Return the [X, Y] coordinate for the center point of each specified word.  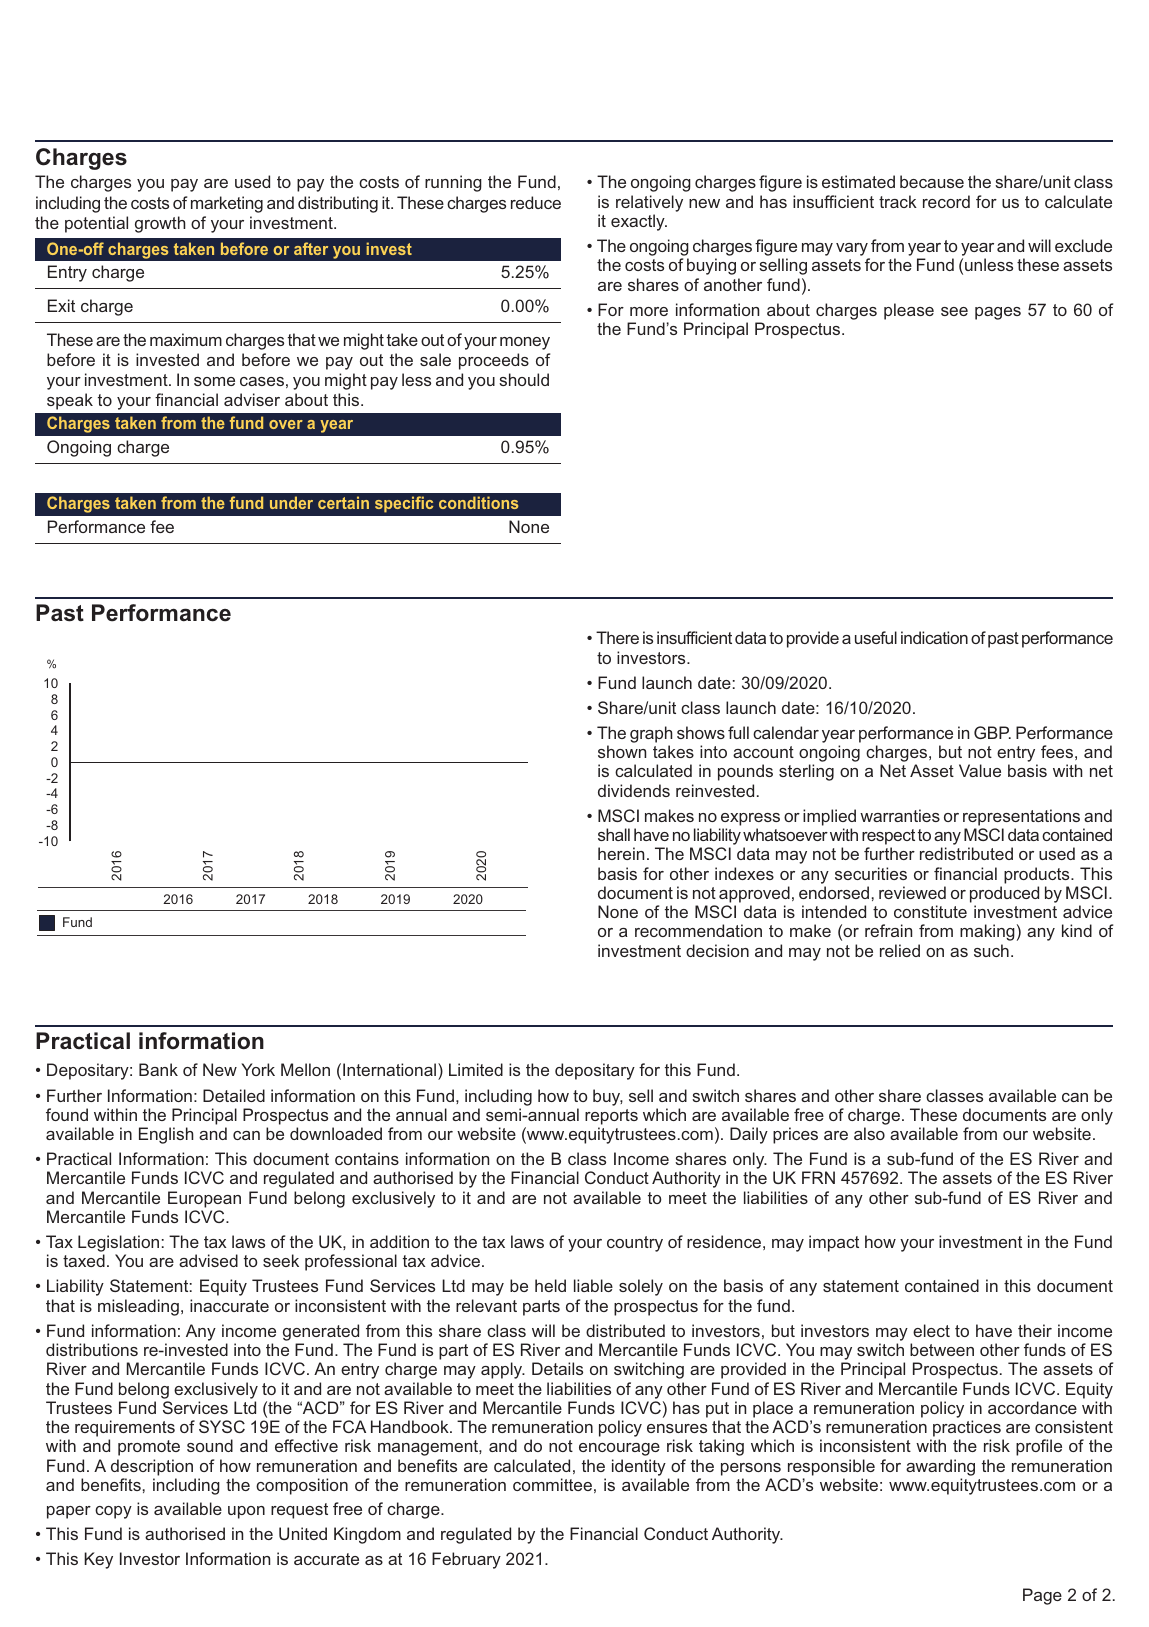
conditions [478, 502]
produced [1004, 894]
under [291, 502]
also [869, 1133]
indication [934, 637]
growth [160, 224]
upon [246, 1512]
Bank [158, 1069]
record [946, 201]
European [204, 1199]
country [635, 1244]
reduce [536, 202]
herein [621, 853]
